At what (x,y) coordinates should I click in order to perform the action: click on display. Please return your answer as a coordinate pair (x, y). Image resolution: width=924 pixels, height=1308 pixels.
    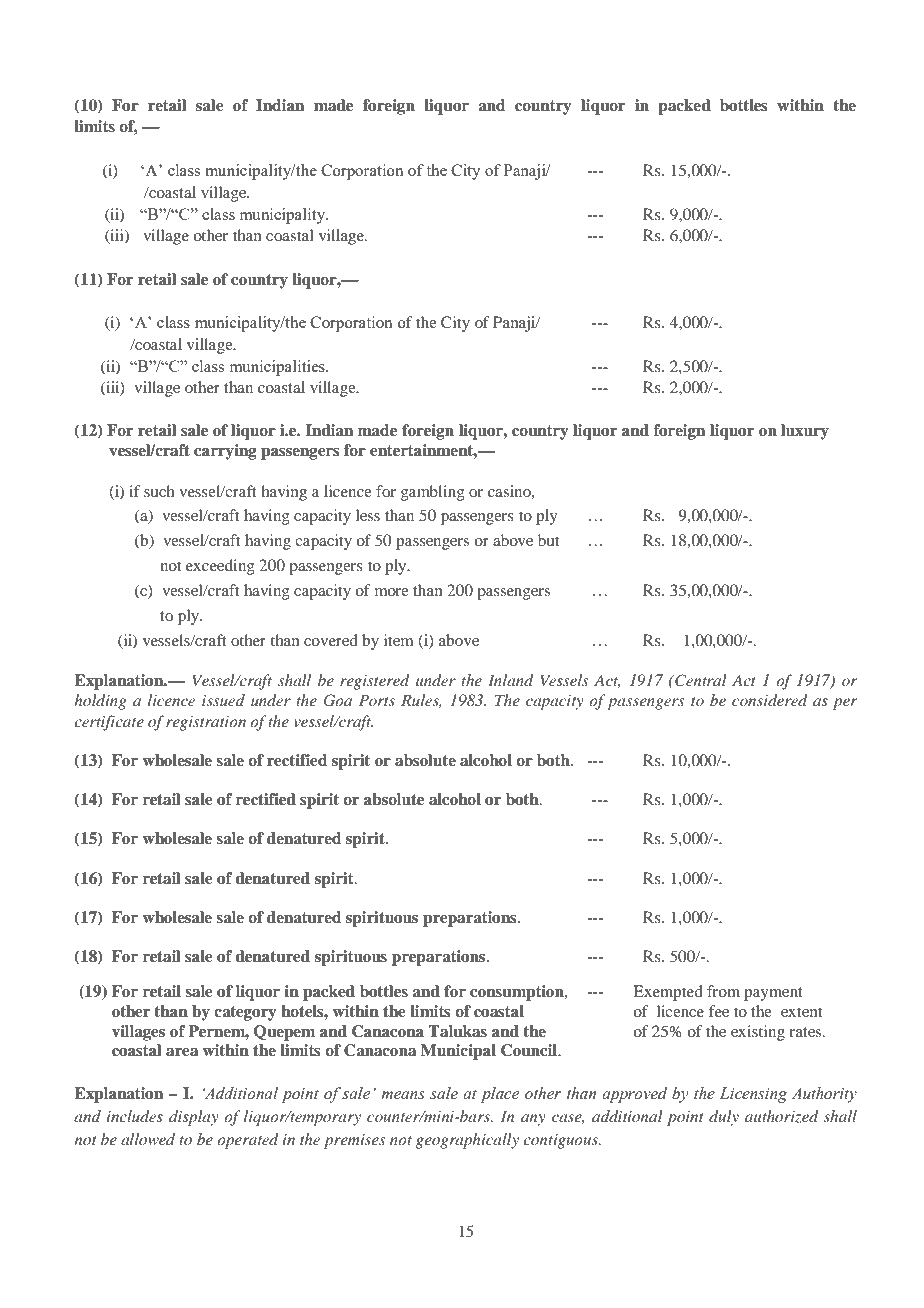
    Looking at the image, I should click on (194, 1118).
